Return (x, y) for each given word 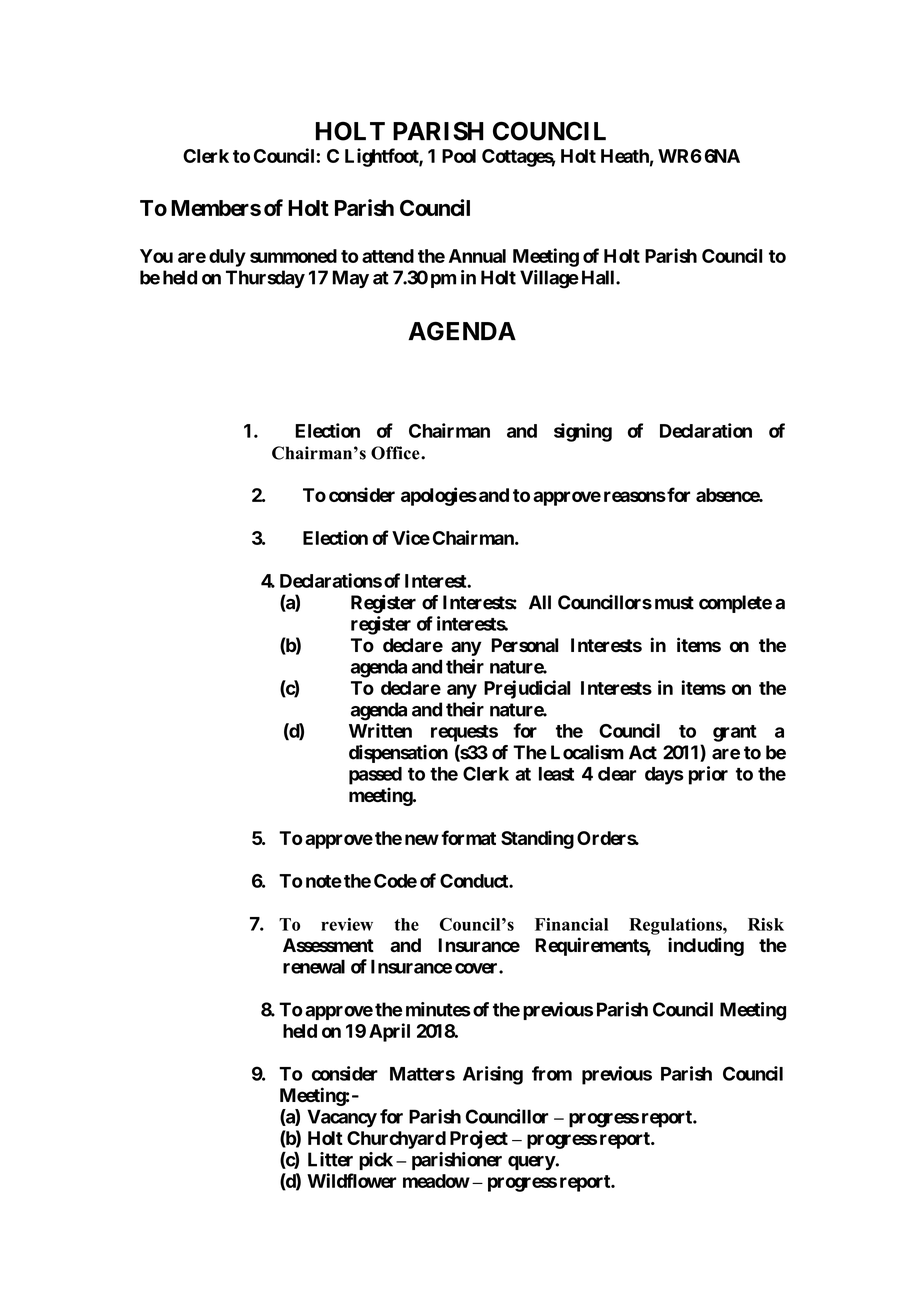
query (532, 1163)
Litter (330, 1159)
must (674, 603)
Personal (524, 645)
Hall (599, 277)
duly (227, 258)
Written (380, 730)
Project (479, 1139)
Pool (459, 156)
